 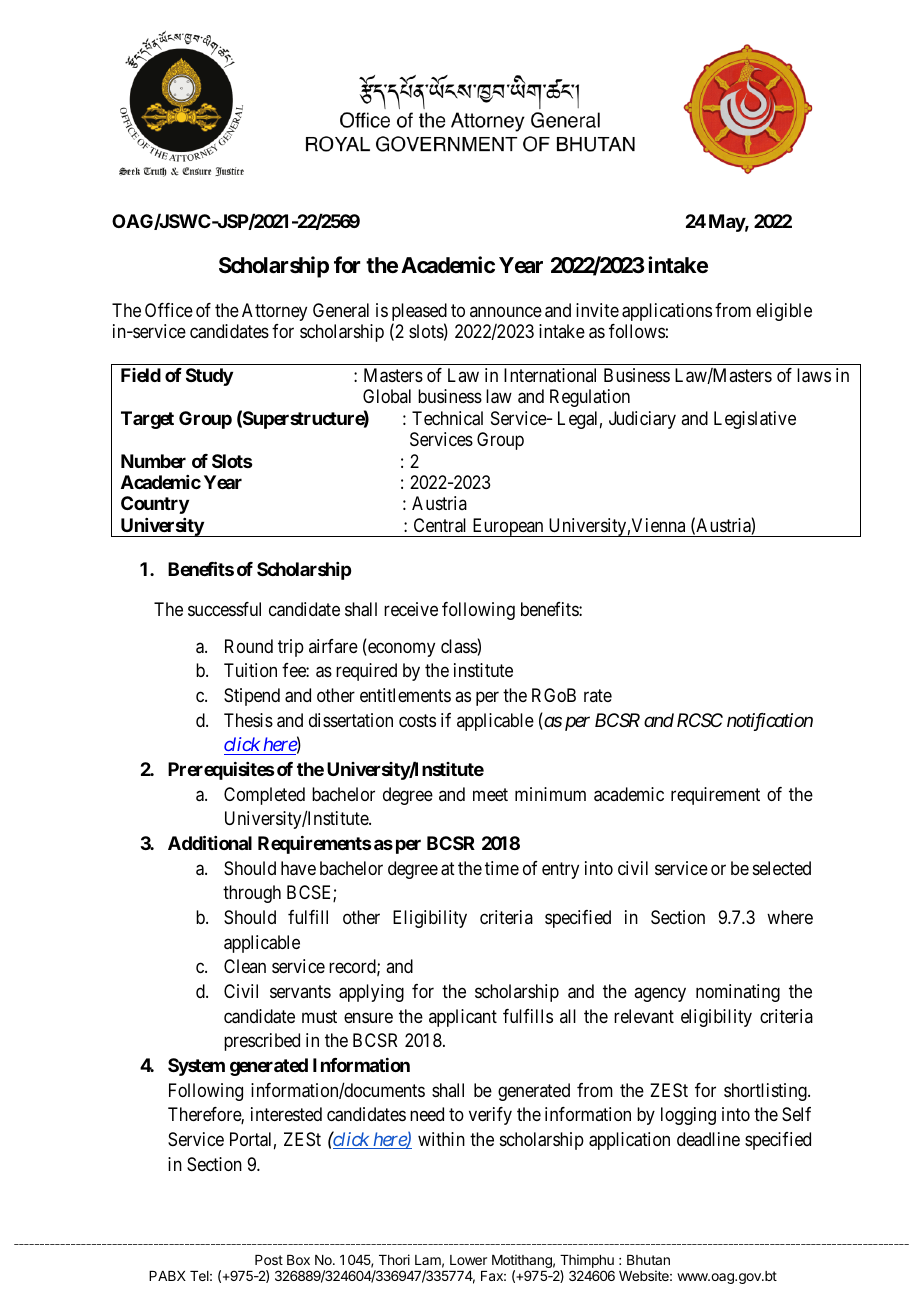 What do you see at coordinates (209, 377) in the screenshot?
I see `Study` at bounding box center [209, 377].
